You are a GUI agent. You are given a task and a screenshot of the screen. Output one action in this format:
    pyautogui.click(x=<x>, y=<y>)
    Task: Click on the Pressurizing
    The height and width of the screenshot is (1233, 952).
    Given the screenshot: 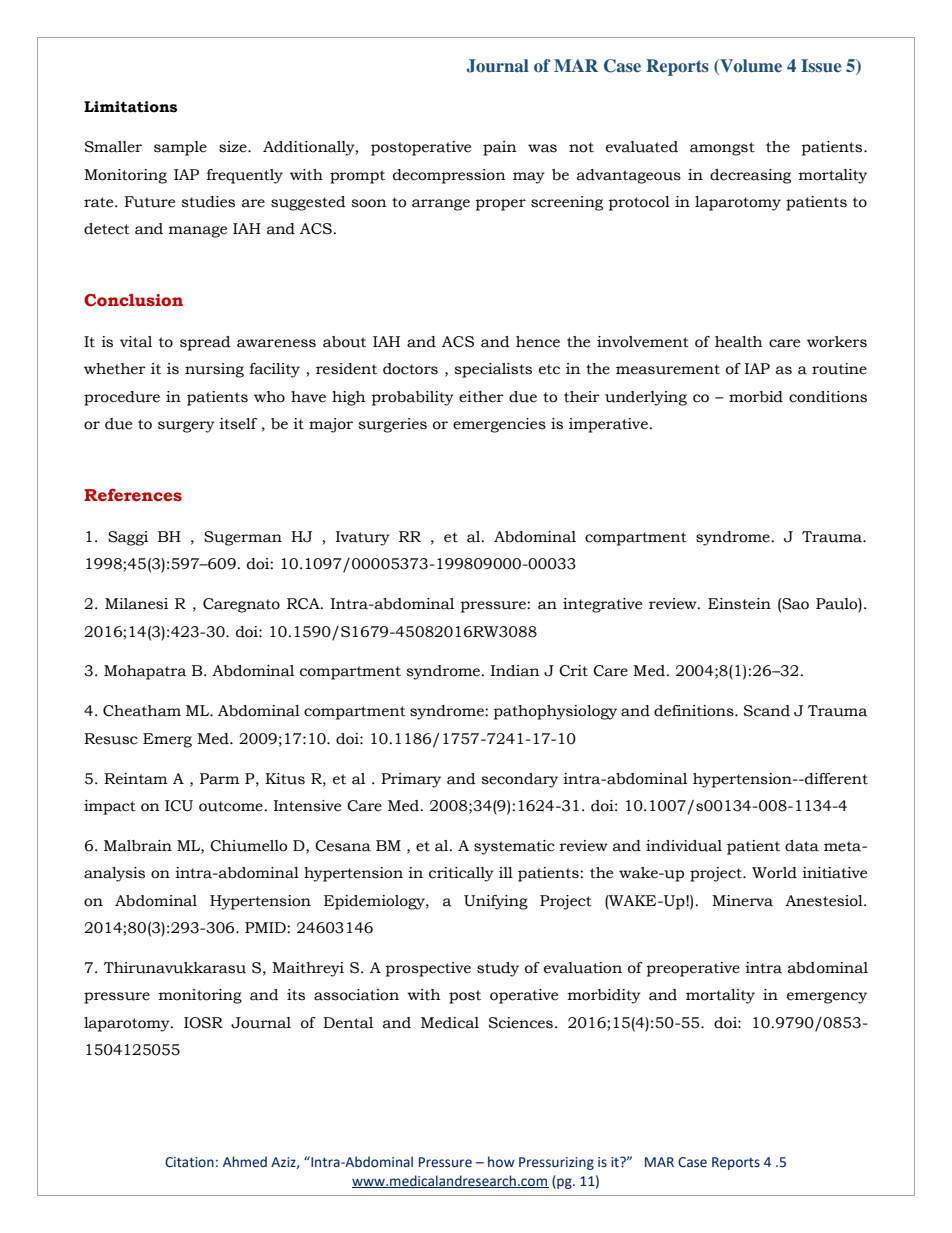 What is the action you would take?
    pyautogui.click(x=556, y=1163)
